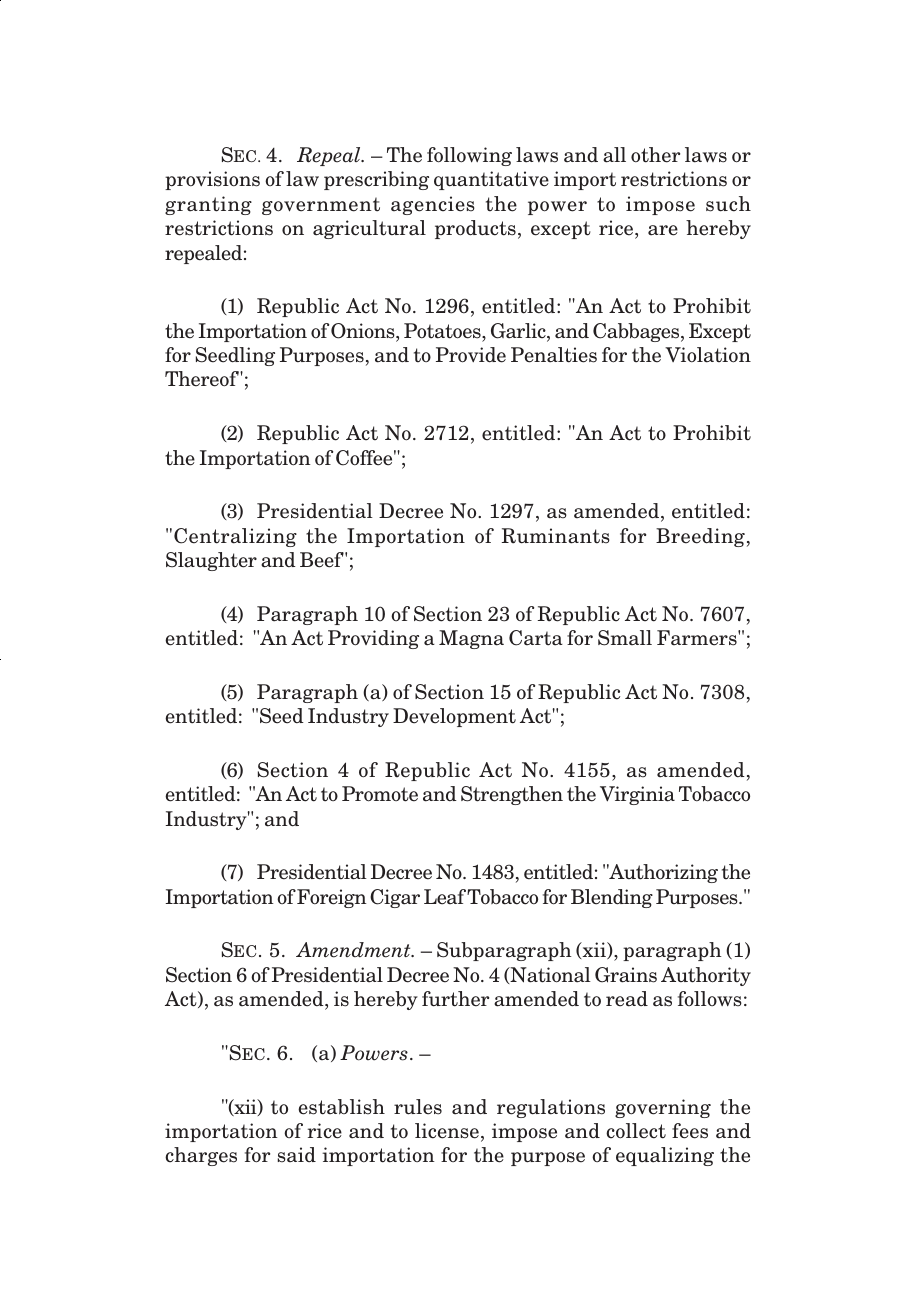 The width and height of the screenshot is (915, 1316). What do you see at coordinates (471, 639) in the screenshot?
I see `Magna` at bounding box center [471, 639].
